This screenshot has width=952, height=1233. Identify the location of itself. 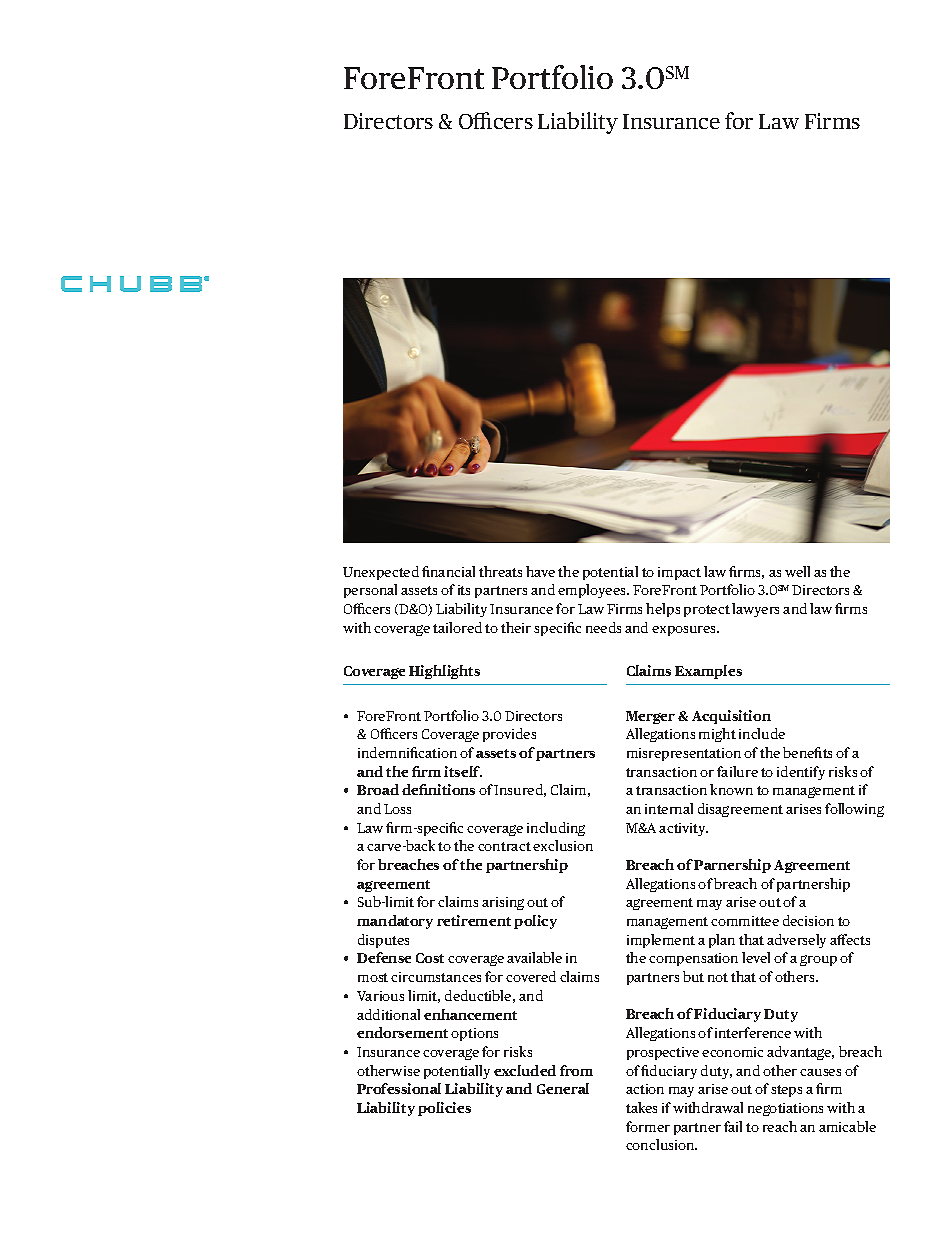
(463, 771).
